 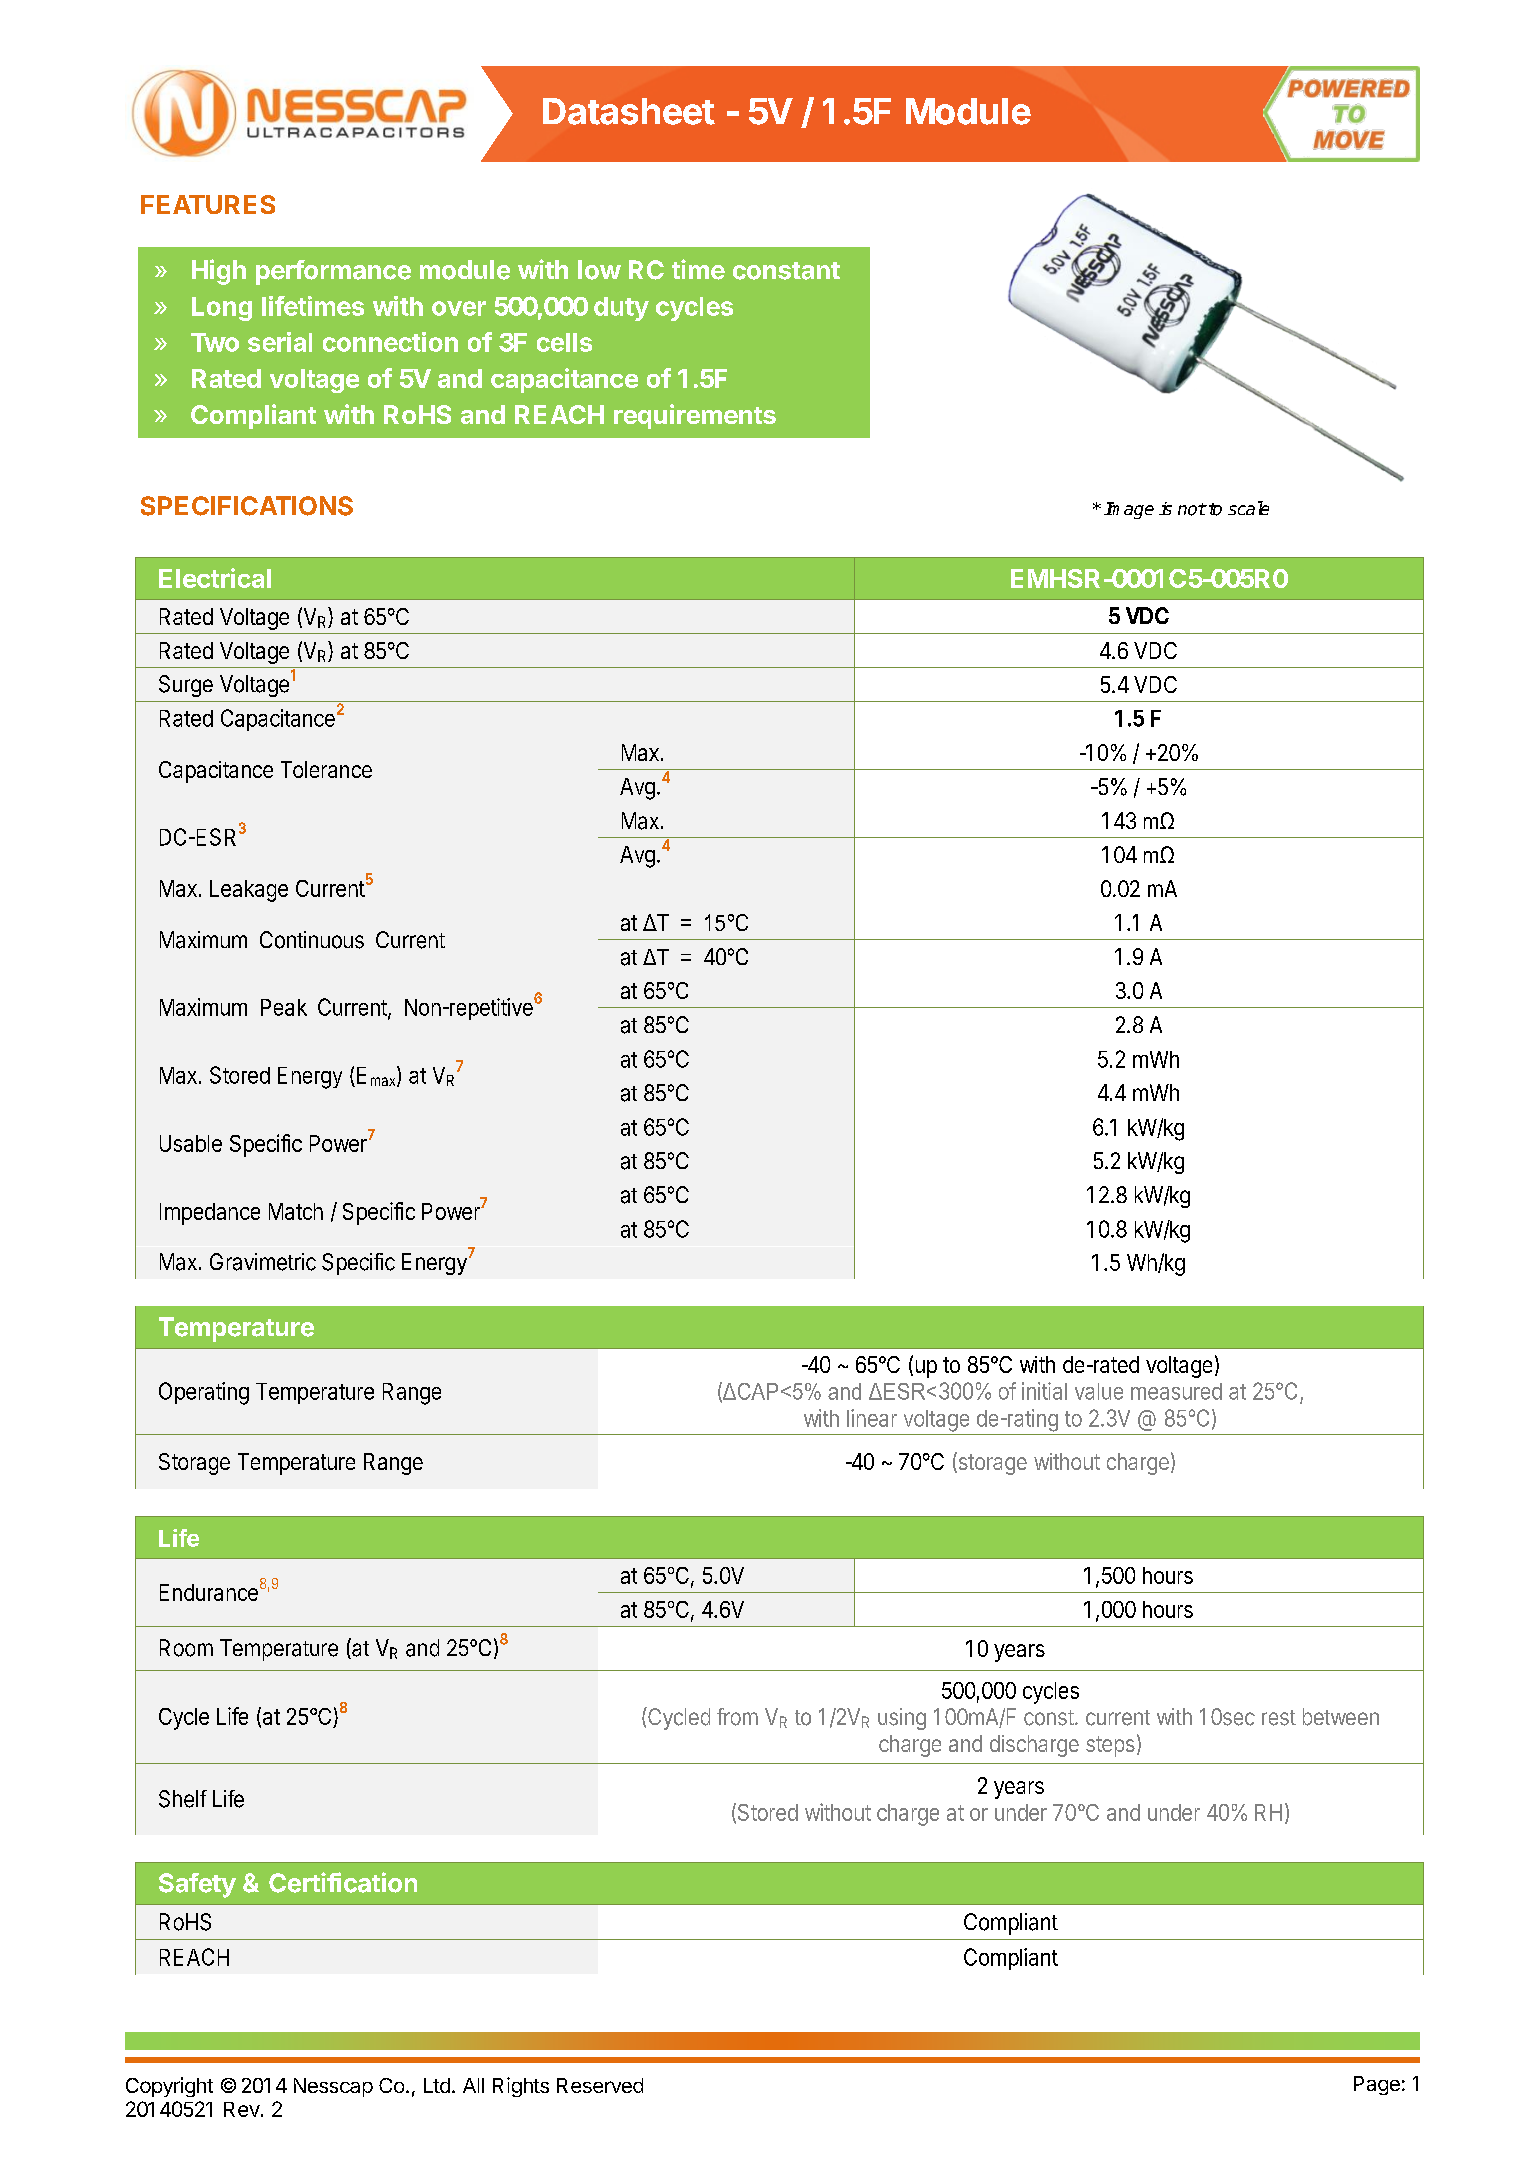 I want to click on Electrical, so click(x=215, y=578).
